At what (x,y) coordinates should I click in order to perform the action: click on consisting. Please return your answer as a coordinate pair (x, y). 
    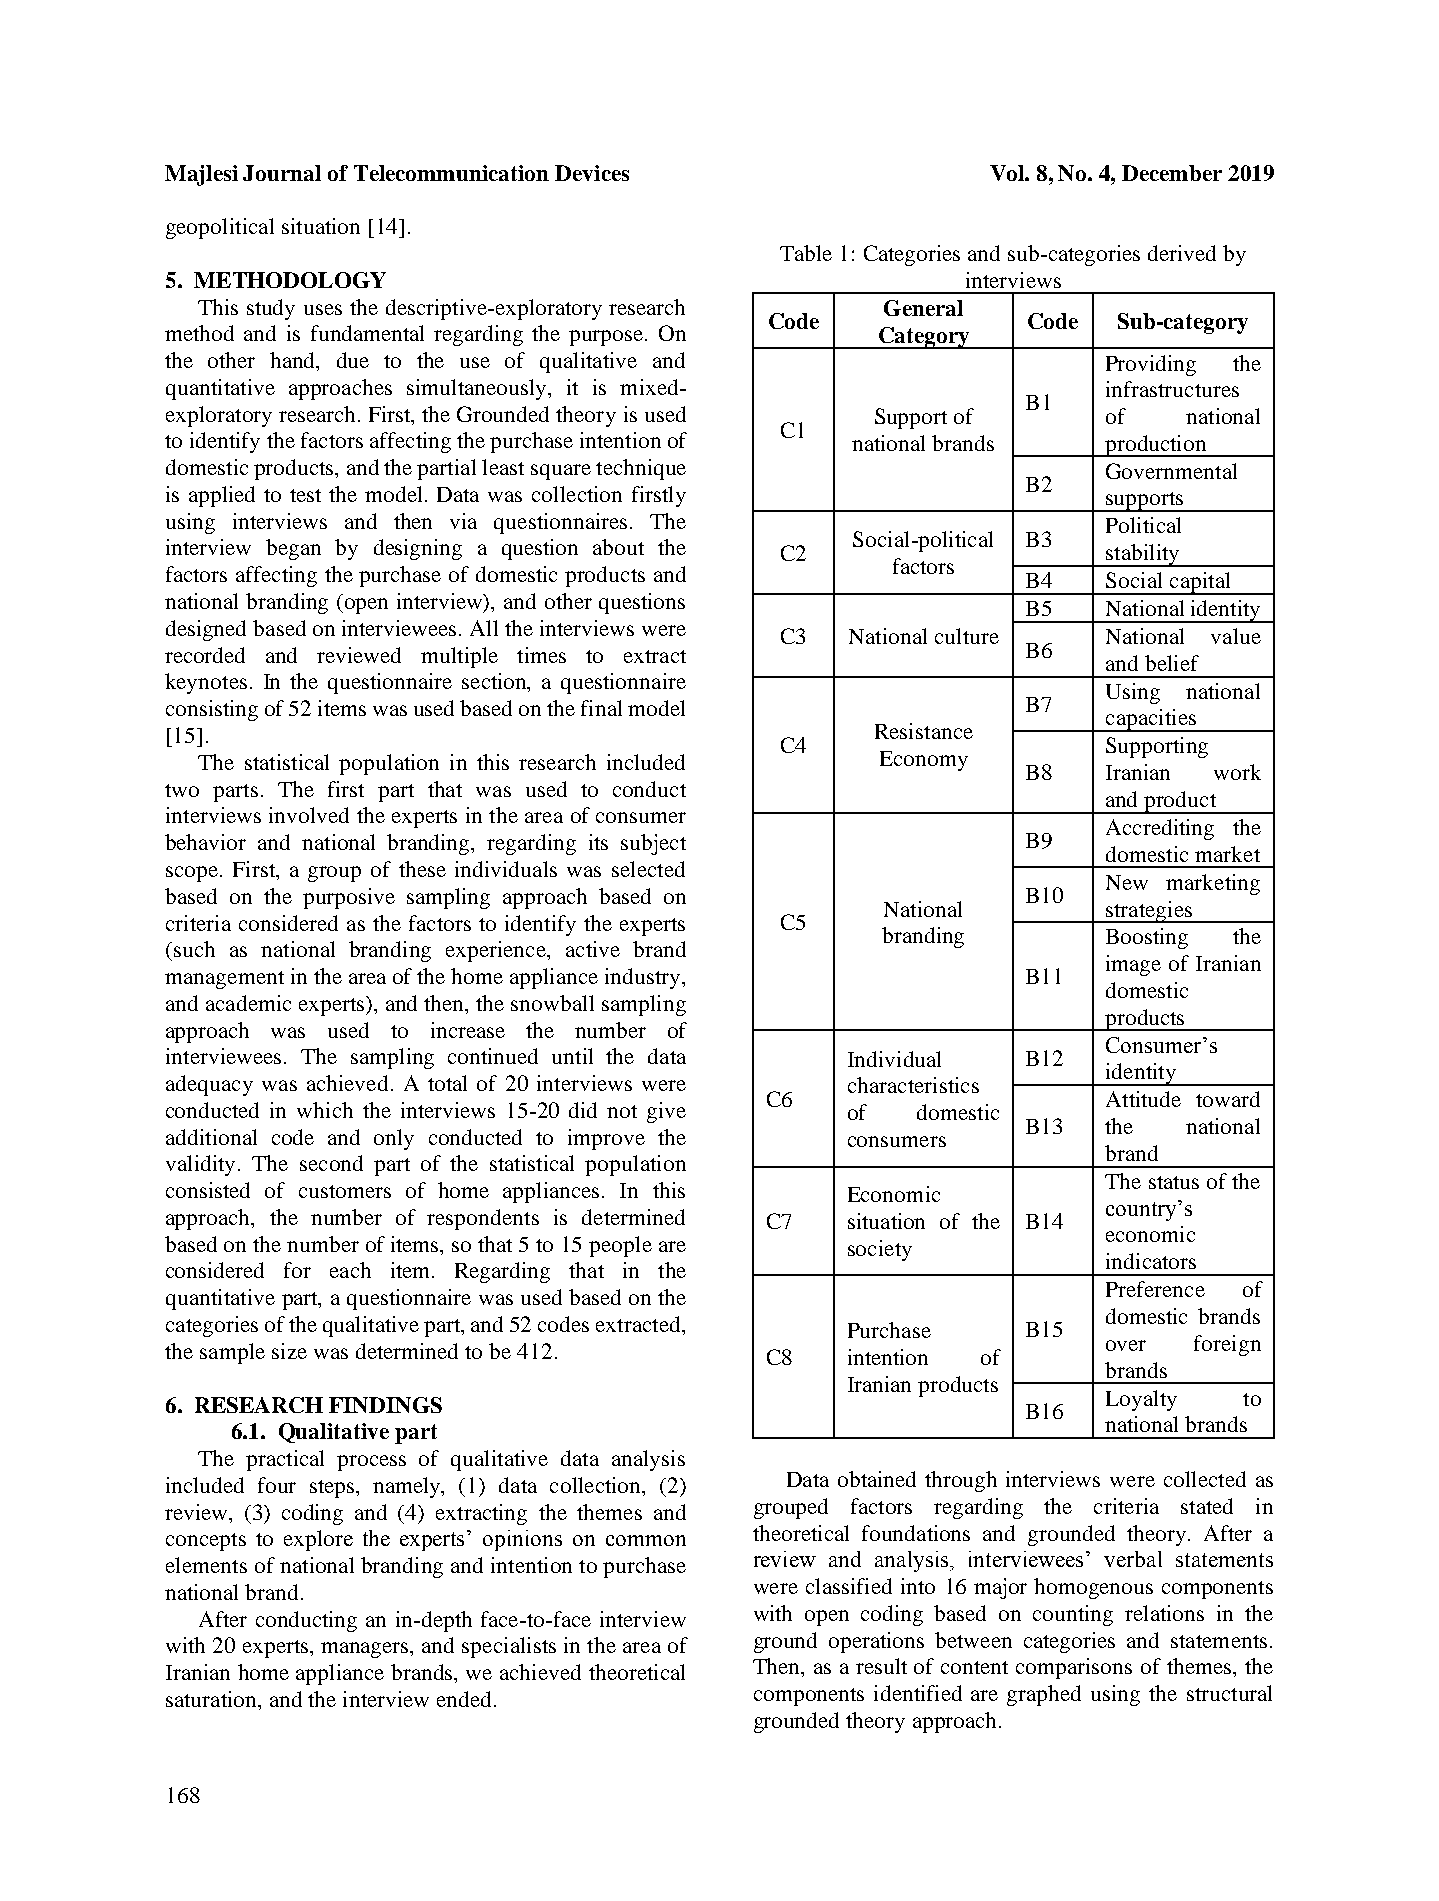
    Looking at the image, I should click on (212, 710).
